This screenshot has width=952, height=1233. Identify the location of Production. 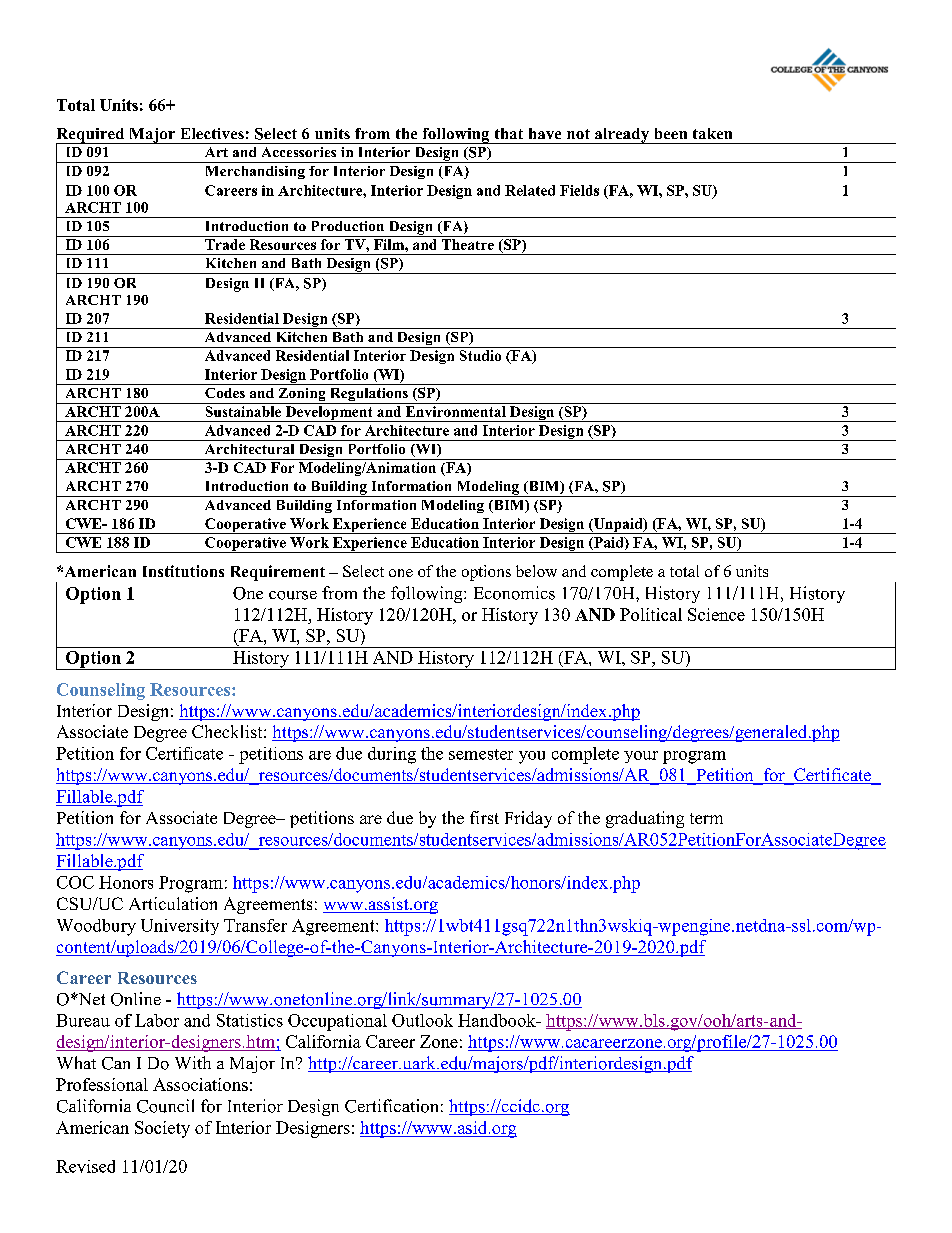
(348, 226).
